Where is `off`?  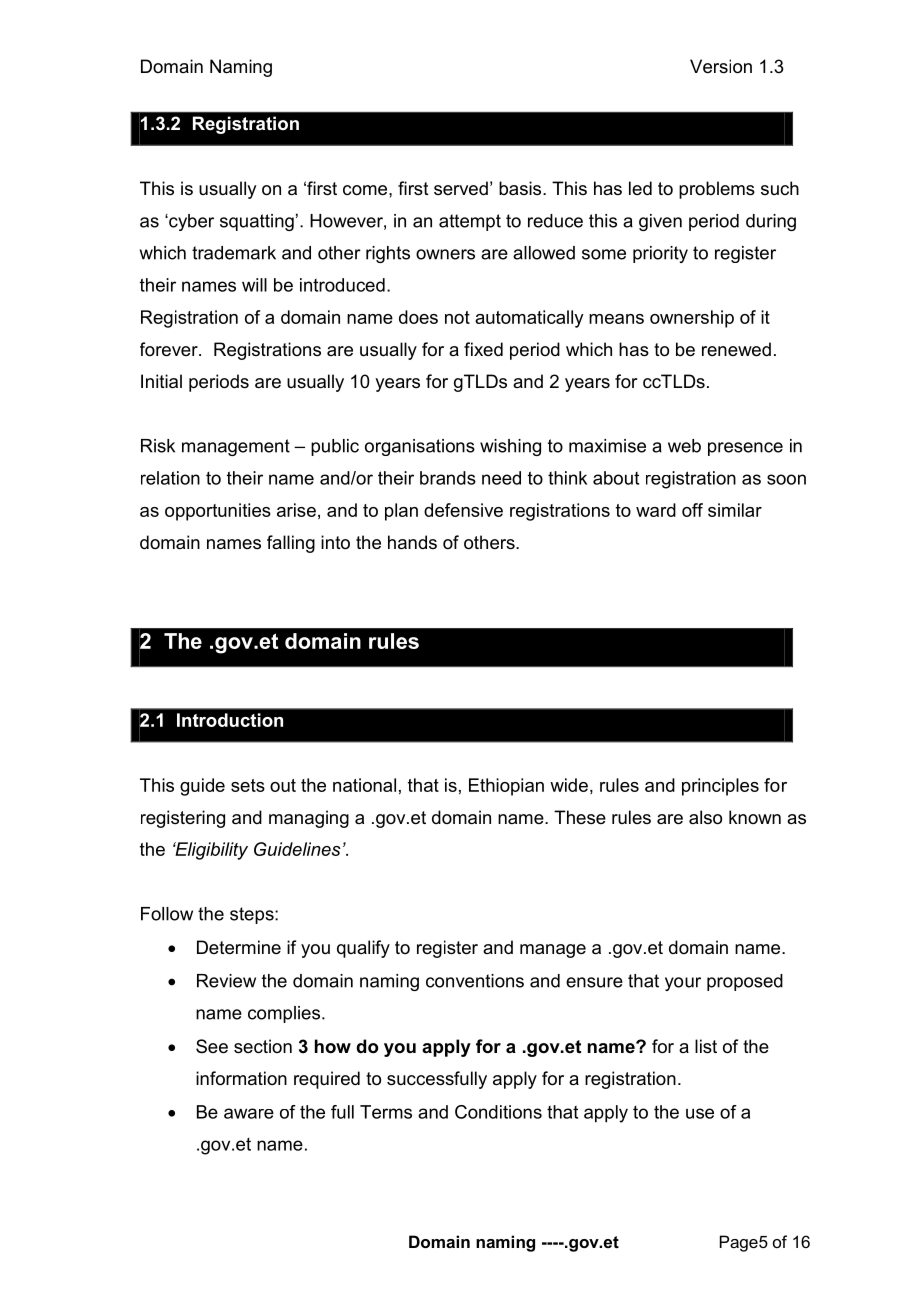 off is located at coordinates (692, 510).
